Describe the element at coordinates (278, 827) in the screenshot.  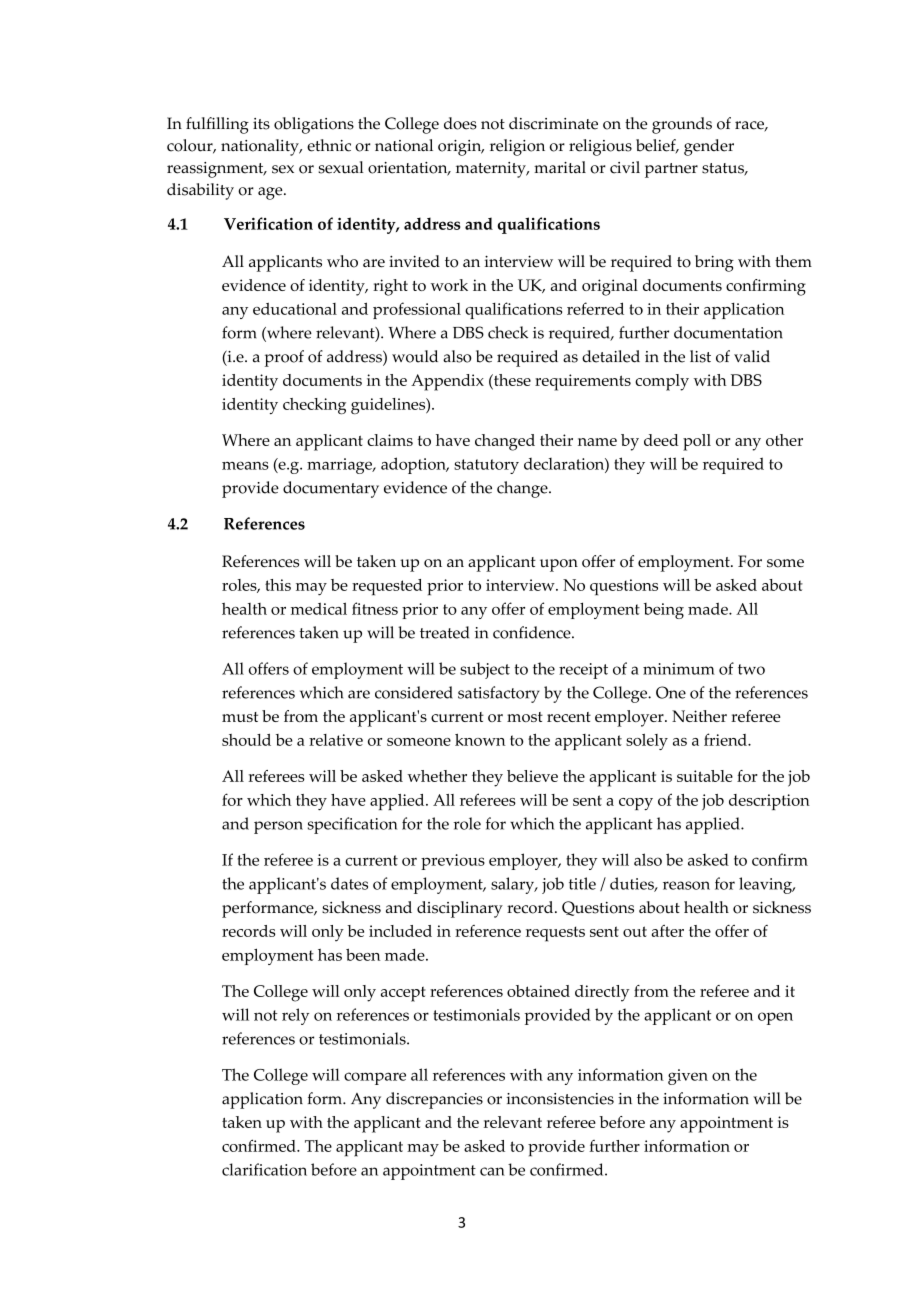
I see `person` at that location.
